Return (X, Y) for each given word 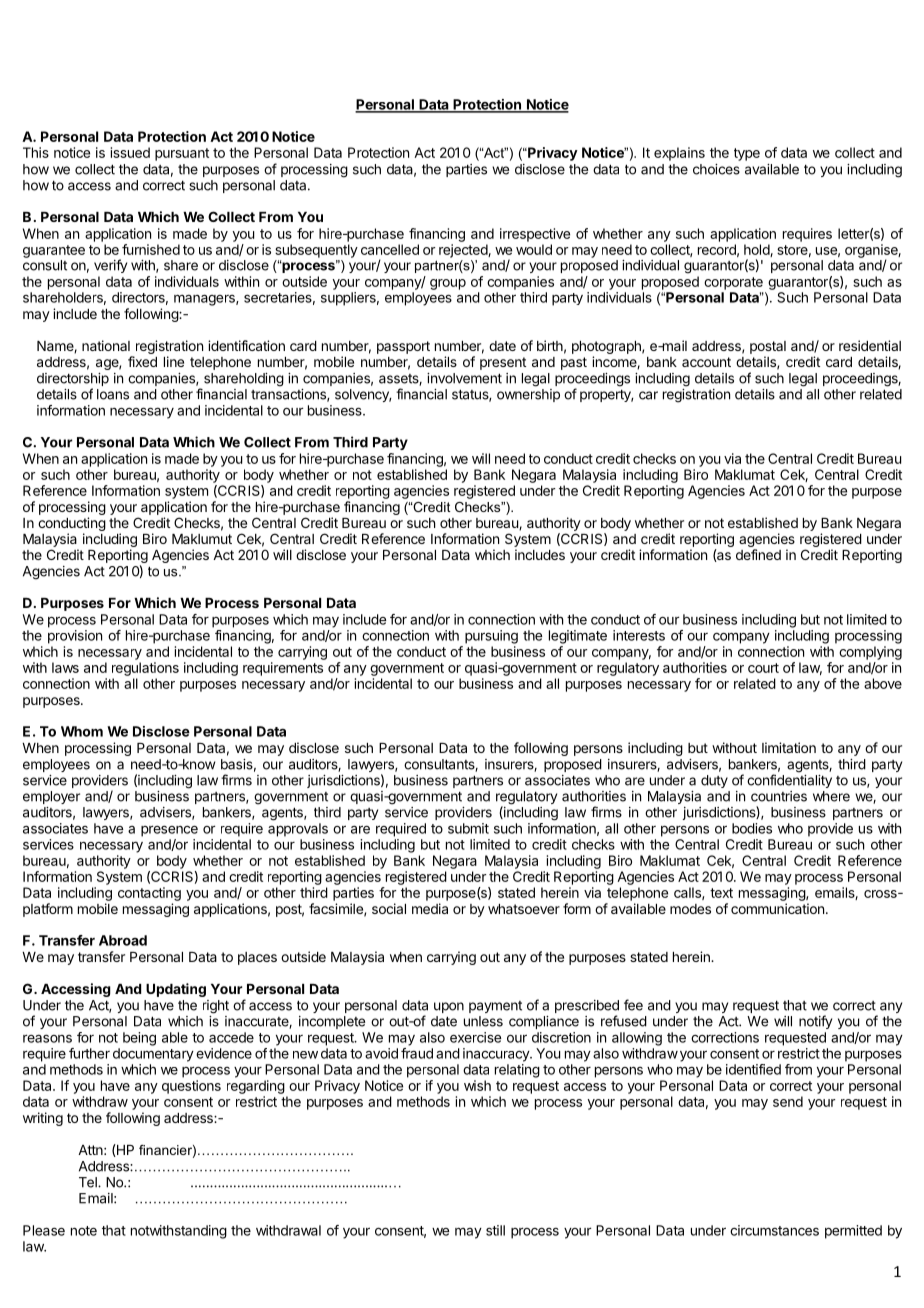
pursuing (491, 637)
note (84, 1231)
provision (75, 637)
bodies (752, 828)
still (495, 1230)
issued (130, 152)
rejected (464, 251)
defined (758, 554)
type (747, 154)
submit (468, 828)
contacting (149, 894)
